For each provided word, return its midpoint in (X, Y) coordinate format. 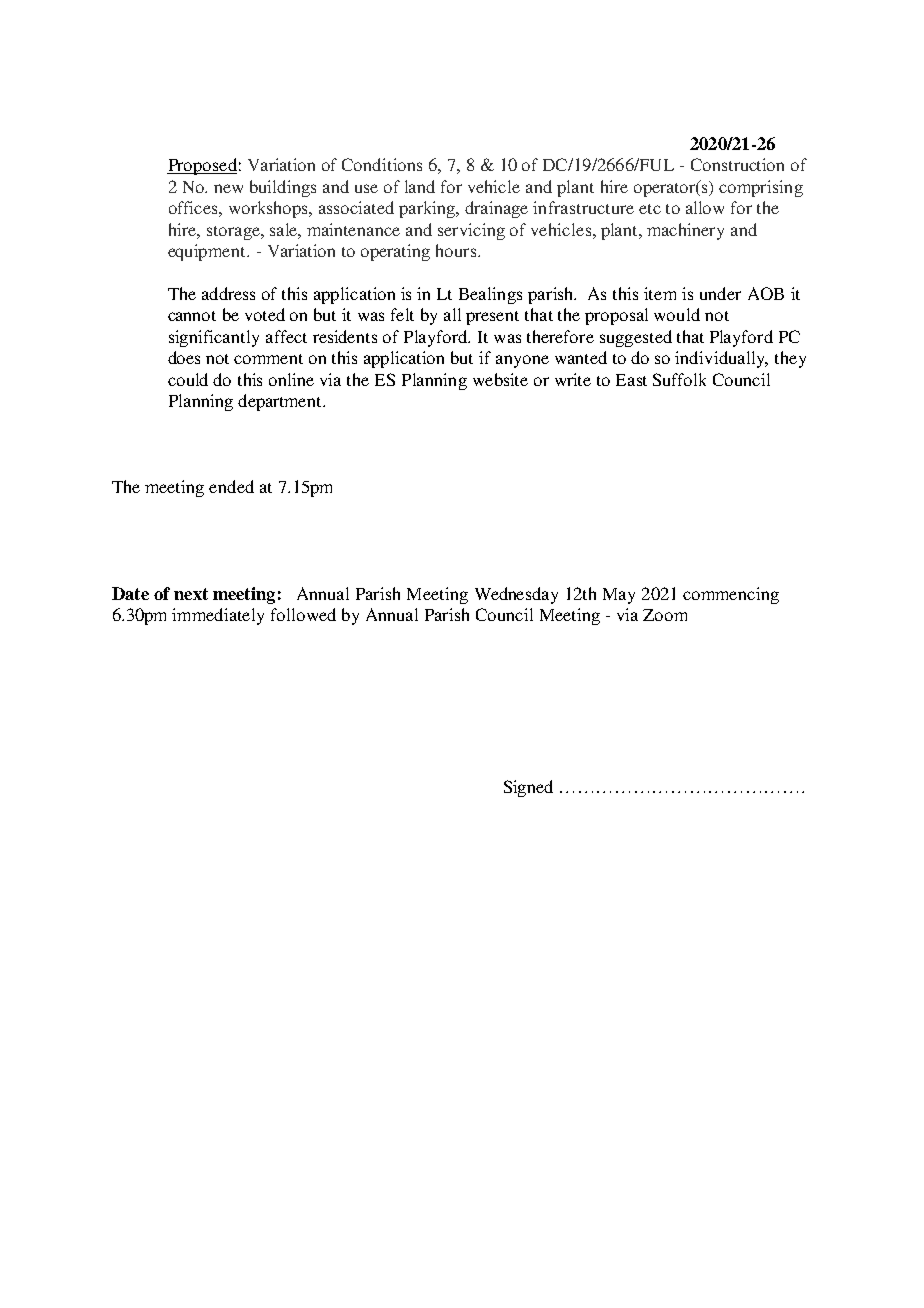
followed (303, 614)
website (500, 379)
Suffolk (679, 379)
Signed (528, 788)
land (420, 186)
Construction (737, 164)
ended (231, 486)
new (228, 188)
